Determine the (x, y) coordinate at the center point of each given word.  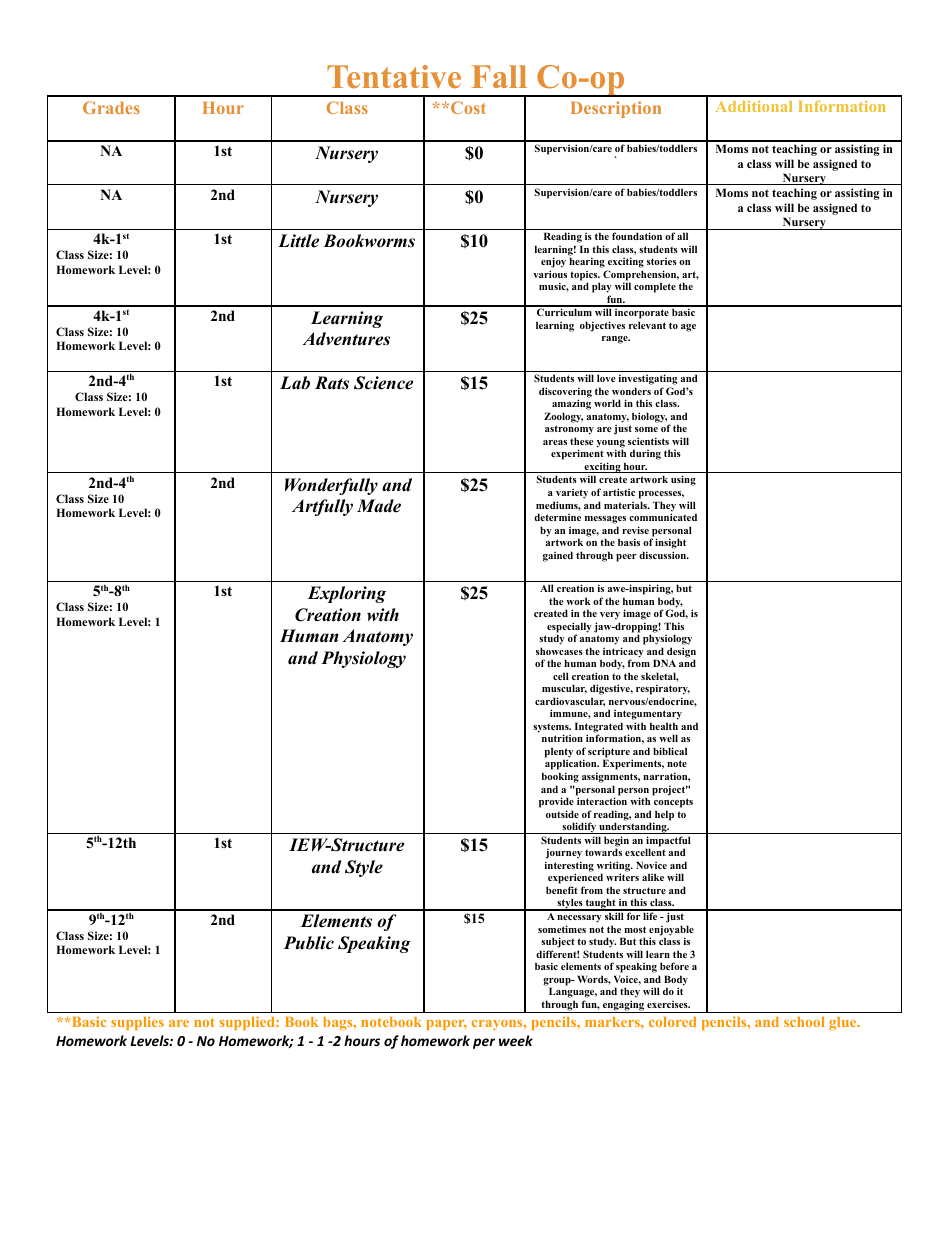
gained (558, 556)
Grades (111, 107)
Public (309, 943)
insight (670, 543)
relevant (647, 325)
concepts (673, 803)
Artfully (322, 507)
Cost (468, 107)
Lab (295, 383)
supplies (137, 1023)
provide (556, 802)
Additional (754, 106)
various (550, 274)
